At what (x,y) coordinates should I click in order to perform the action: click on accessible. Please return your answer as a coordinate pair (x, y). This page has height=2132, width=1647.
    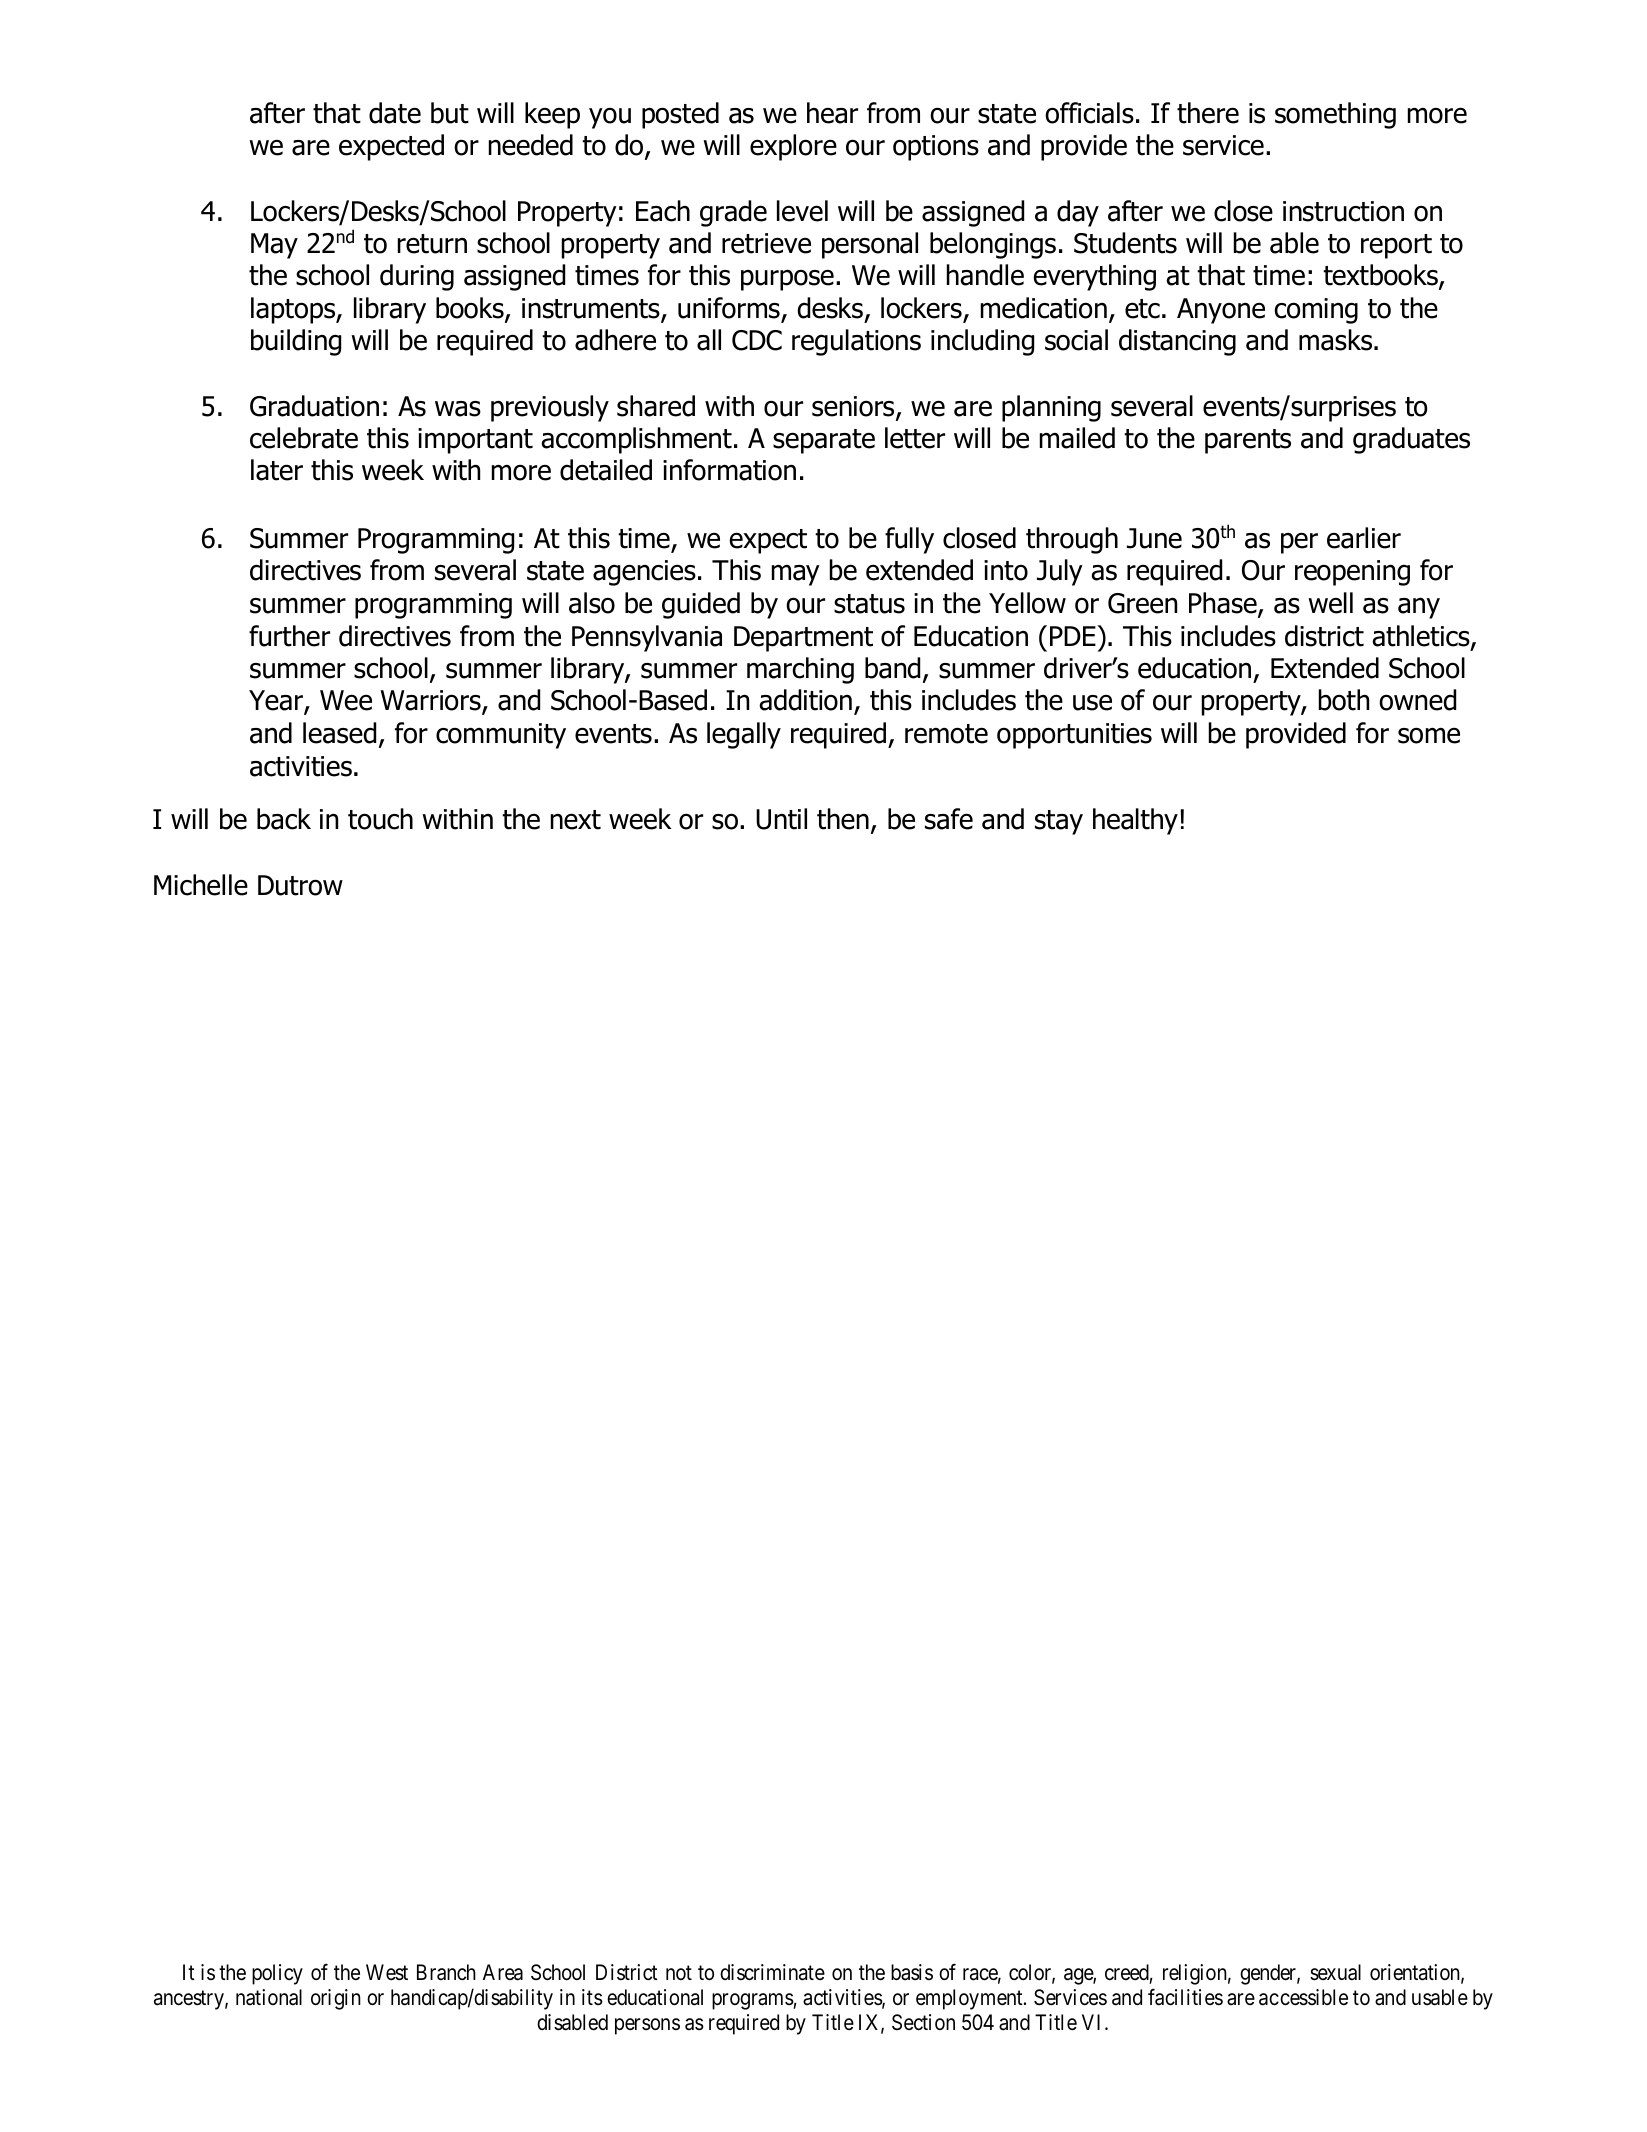
    Looking at the image, I should click on (1303, 1997).
